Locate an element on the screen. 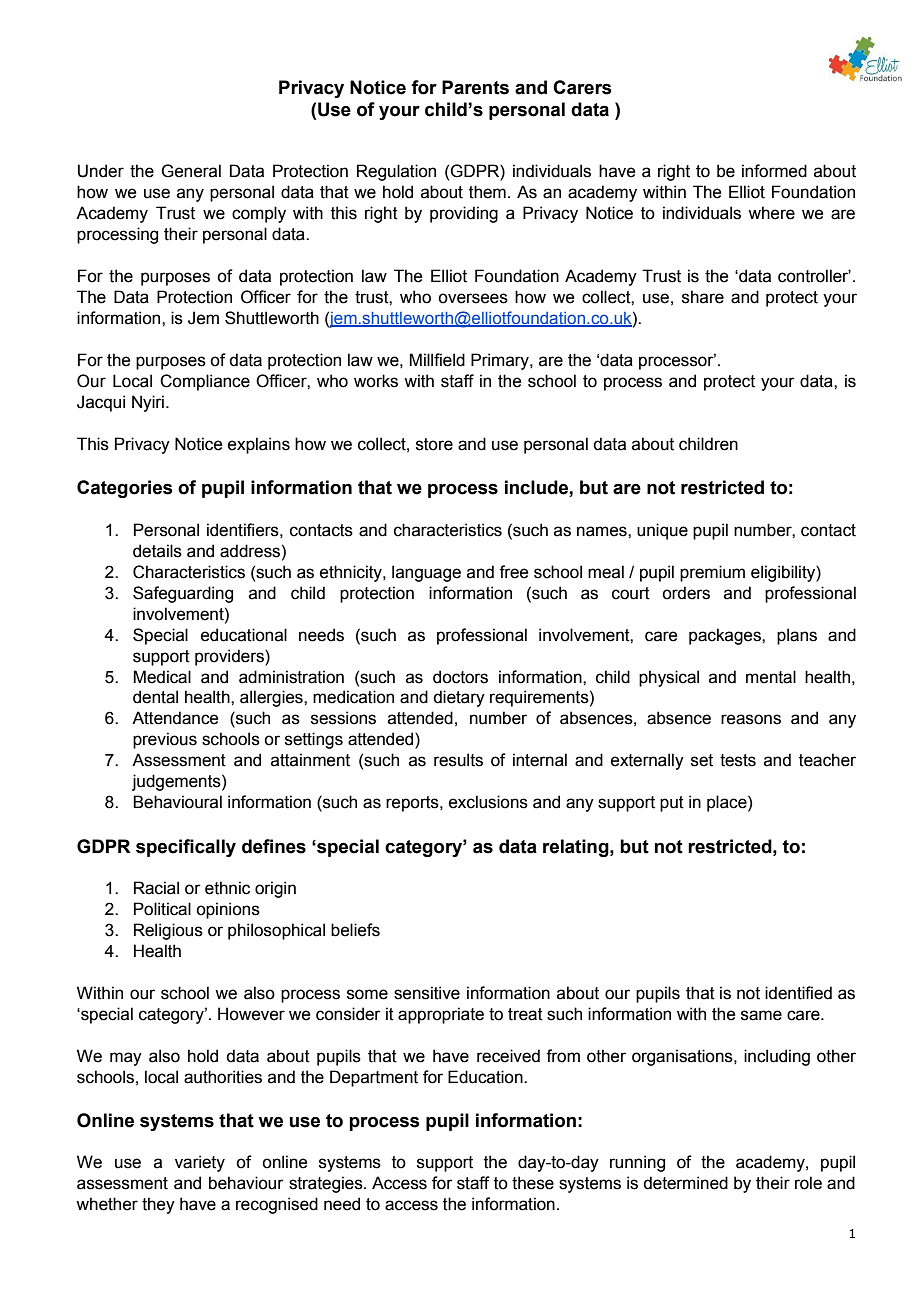 The height and width of the screenshot is (1308, 924). Parents is located at coordinates (475, 87).
